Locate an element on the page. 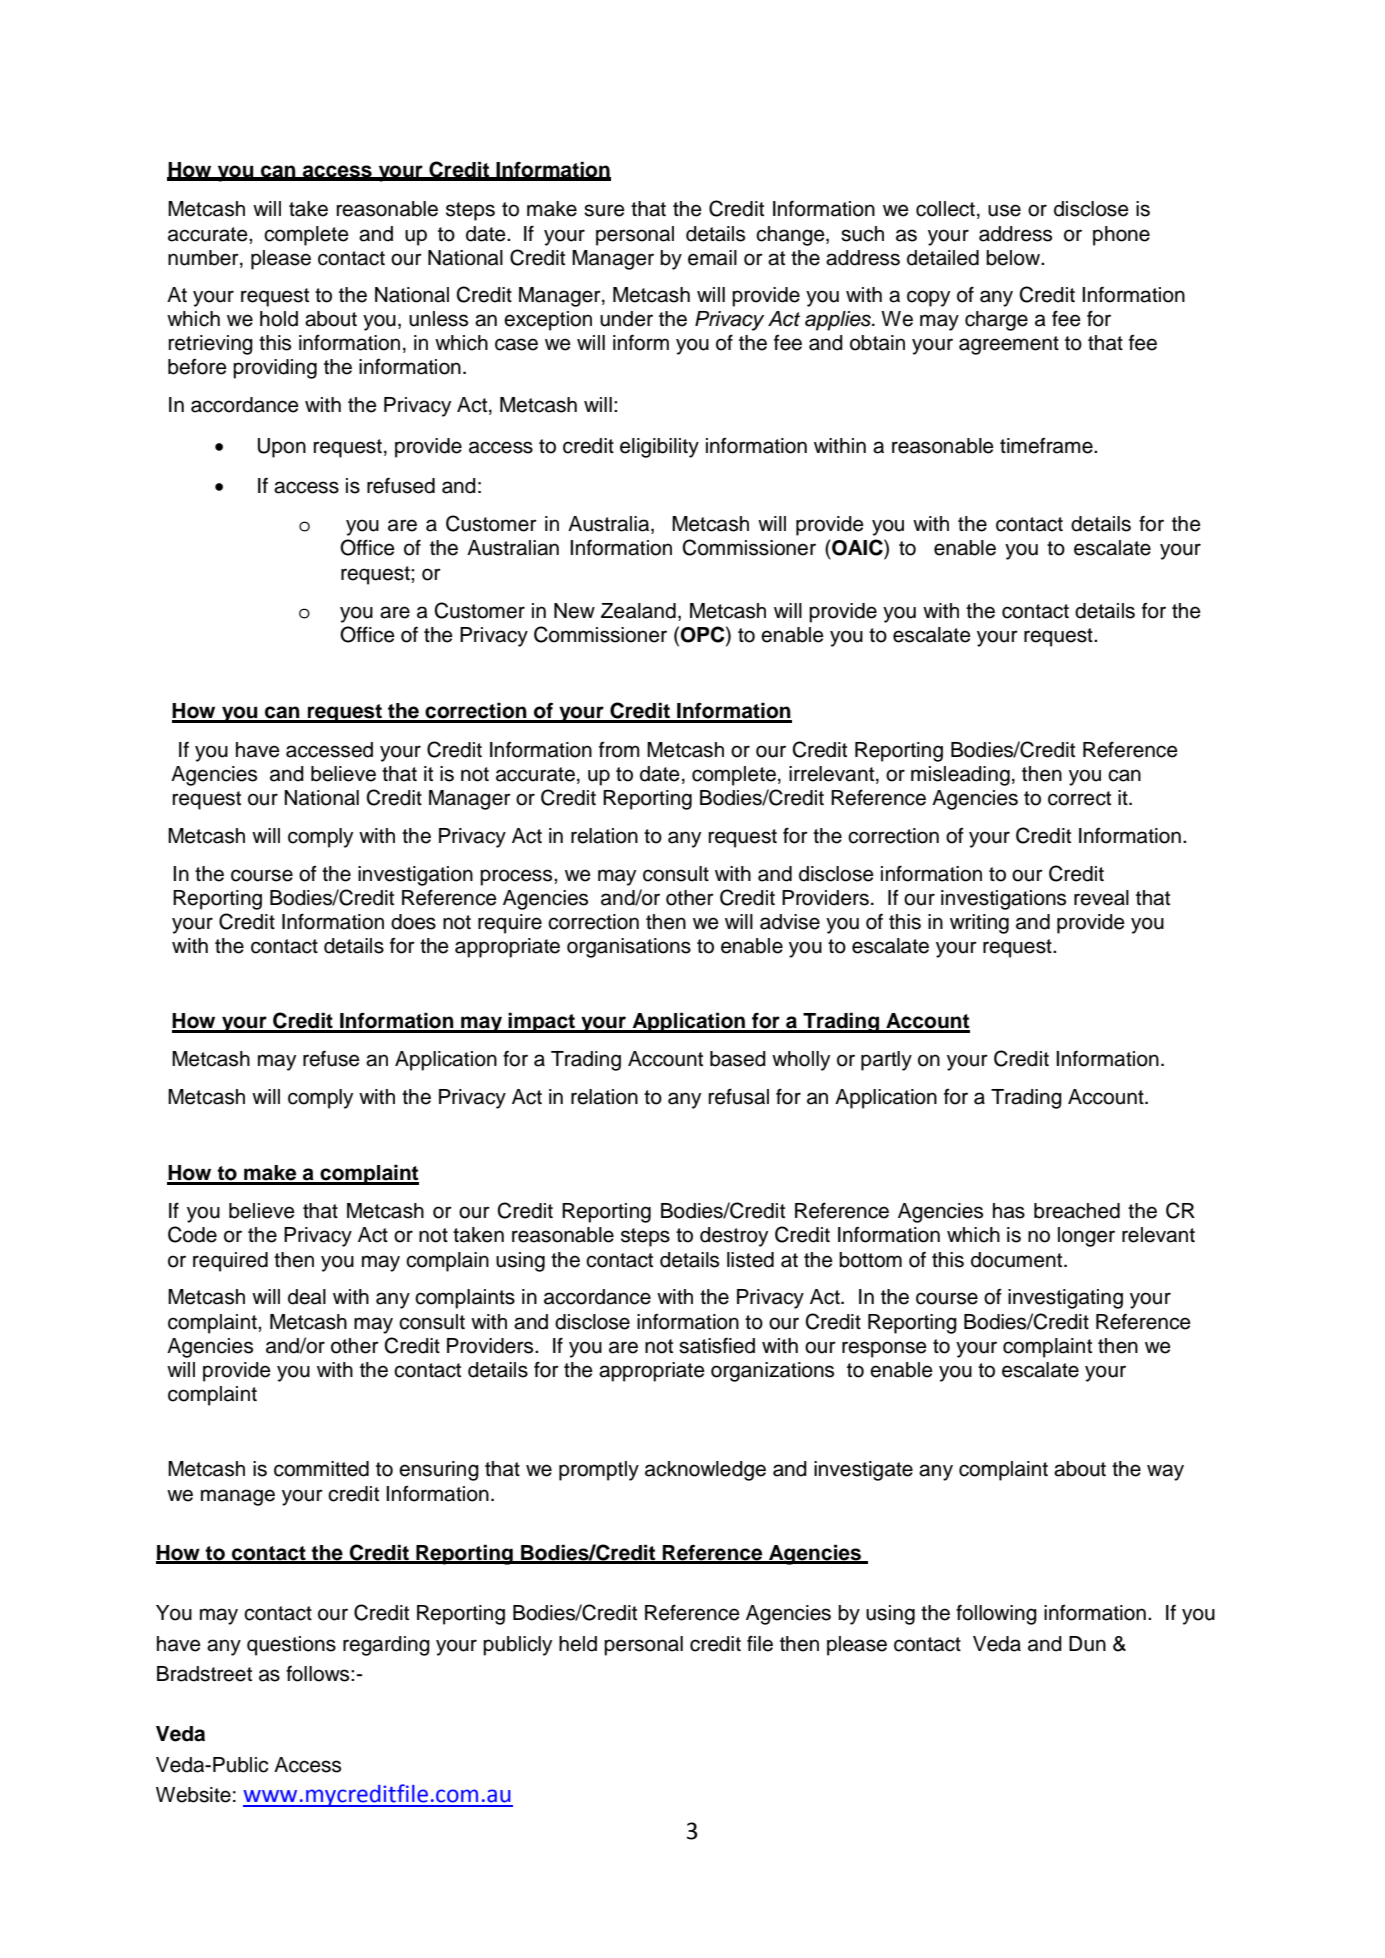 The image size is (1385, 1958). email is located at coordinates (712, 258).
